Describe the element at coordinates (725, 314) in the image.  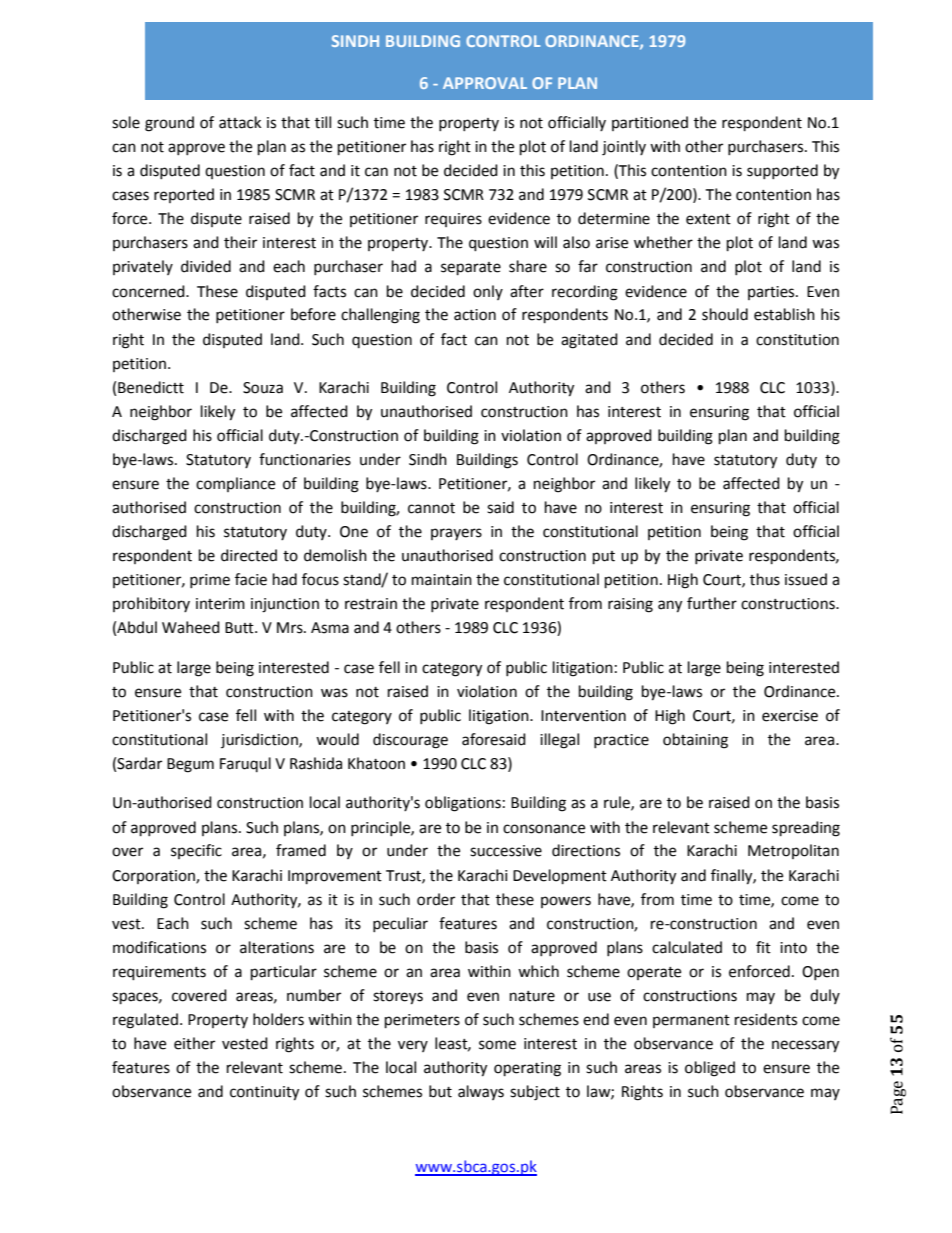
I see `should` at that location.
